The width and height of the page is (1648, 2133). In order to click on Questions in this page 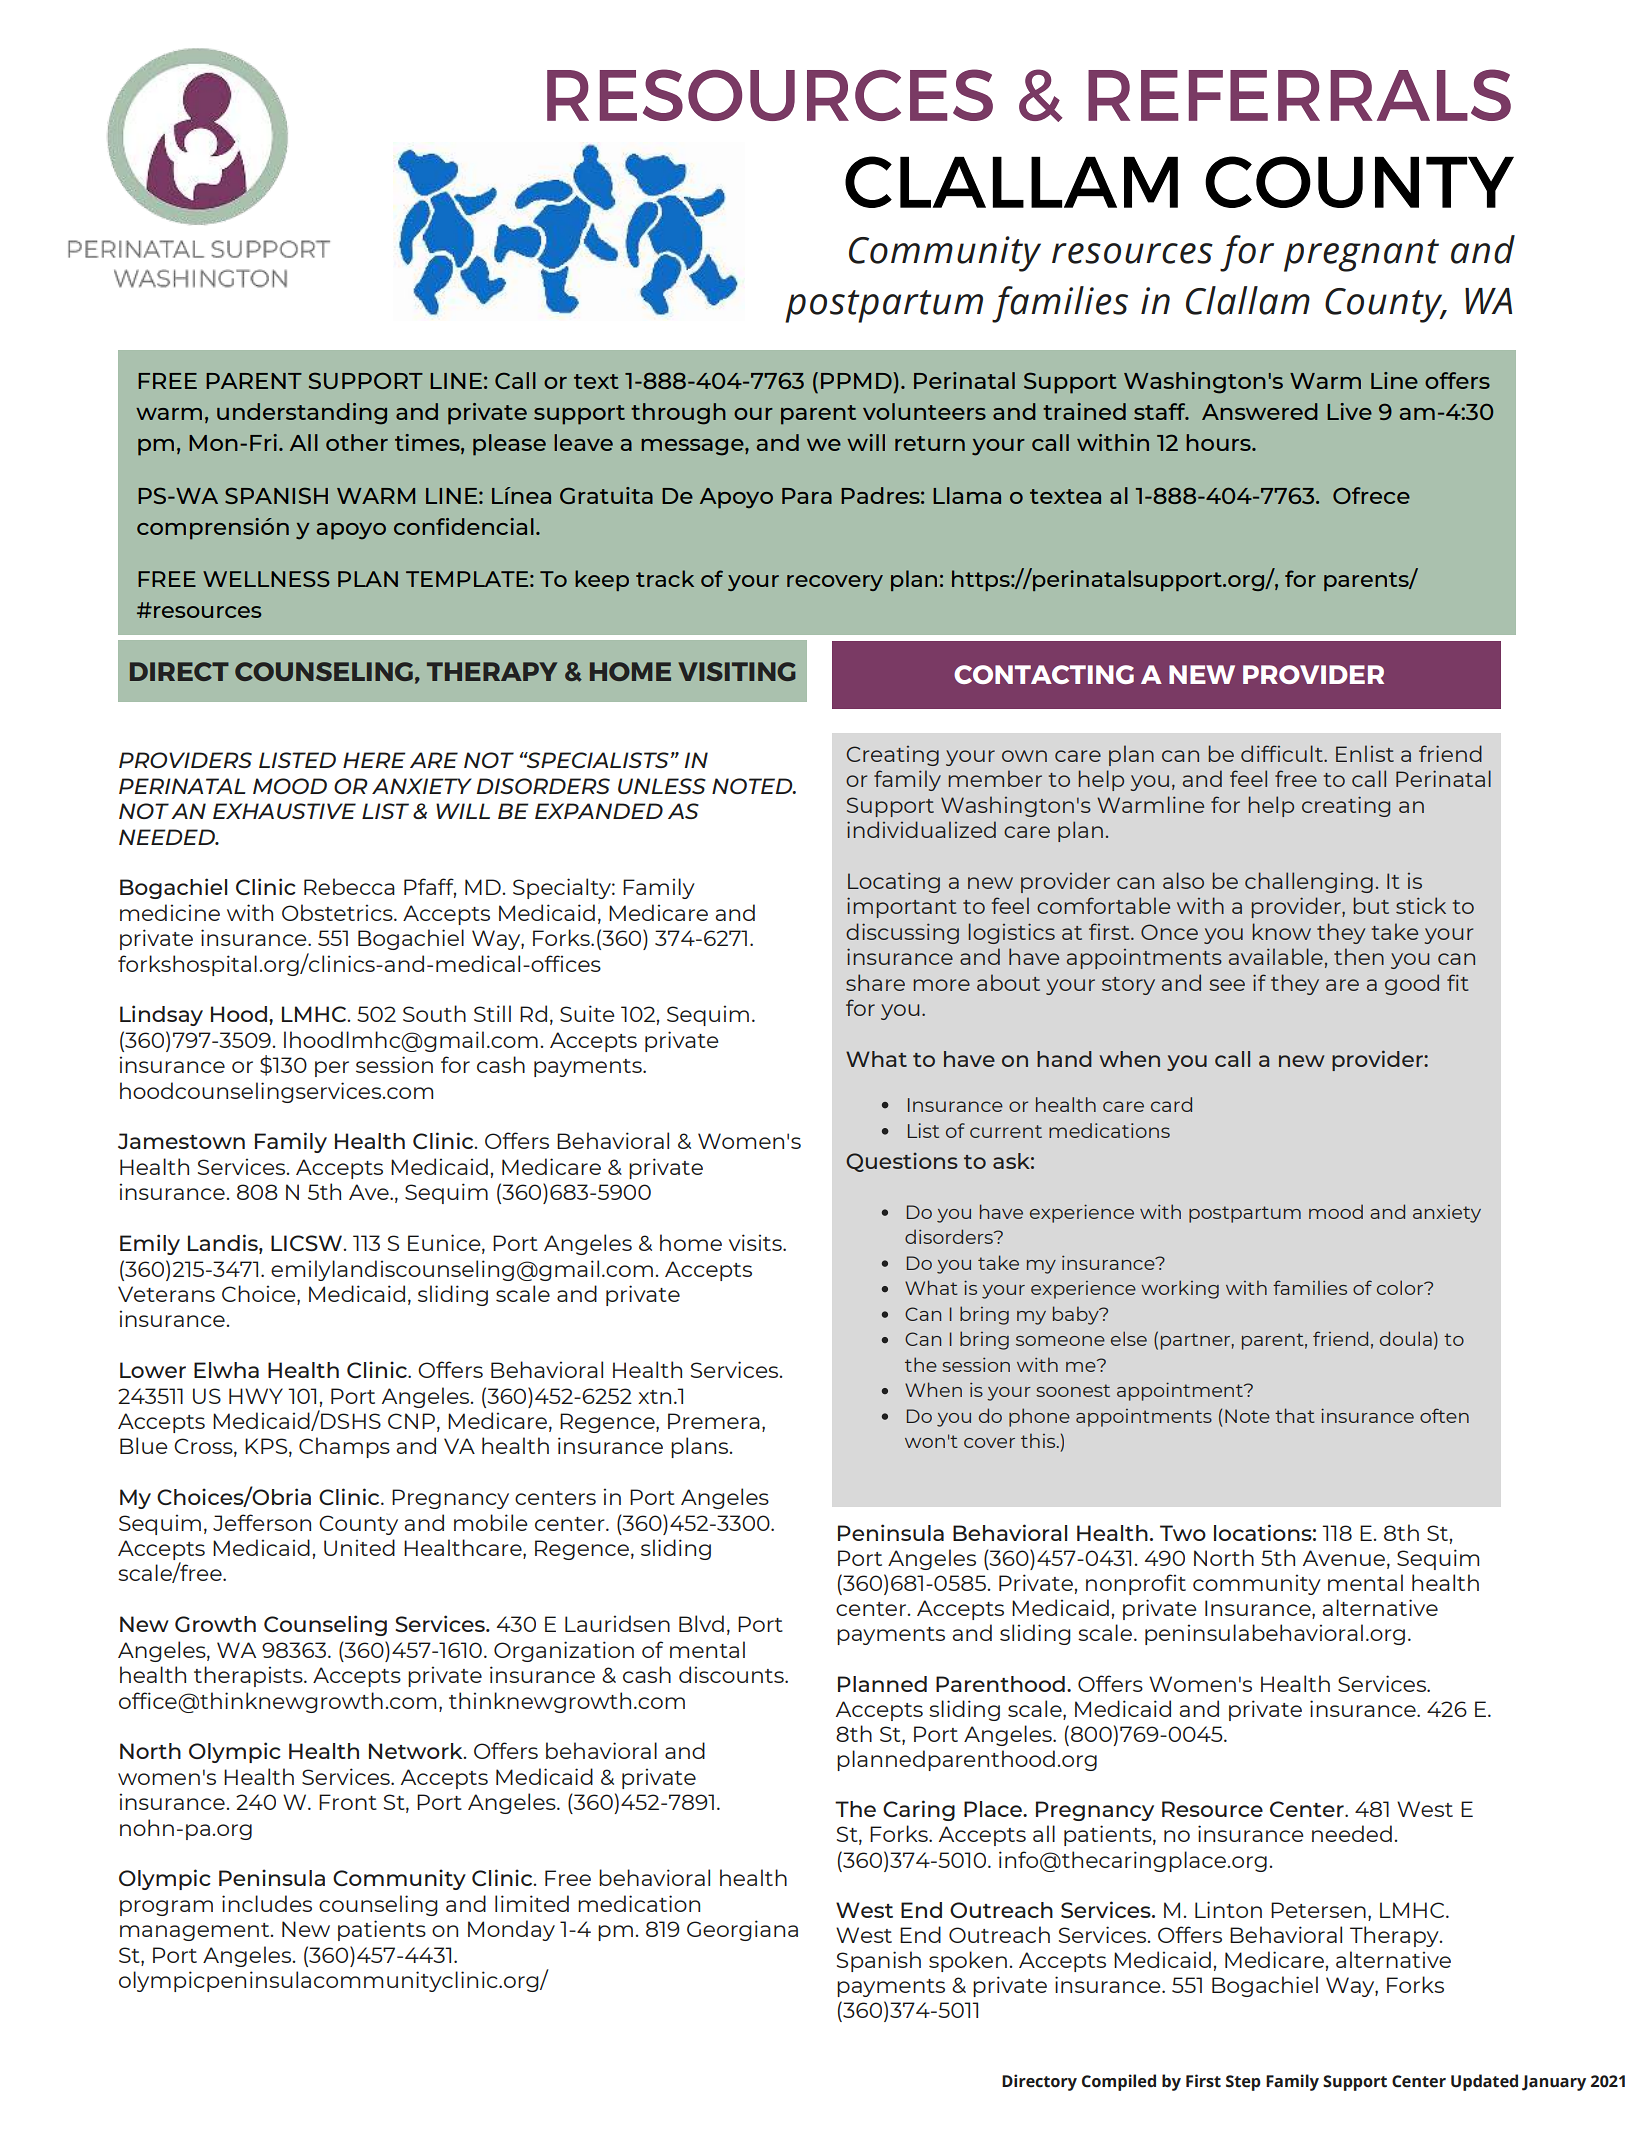, I will do `click(902, 1162)`.
